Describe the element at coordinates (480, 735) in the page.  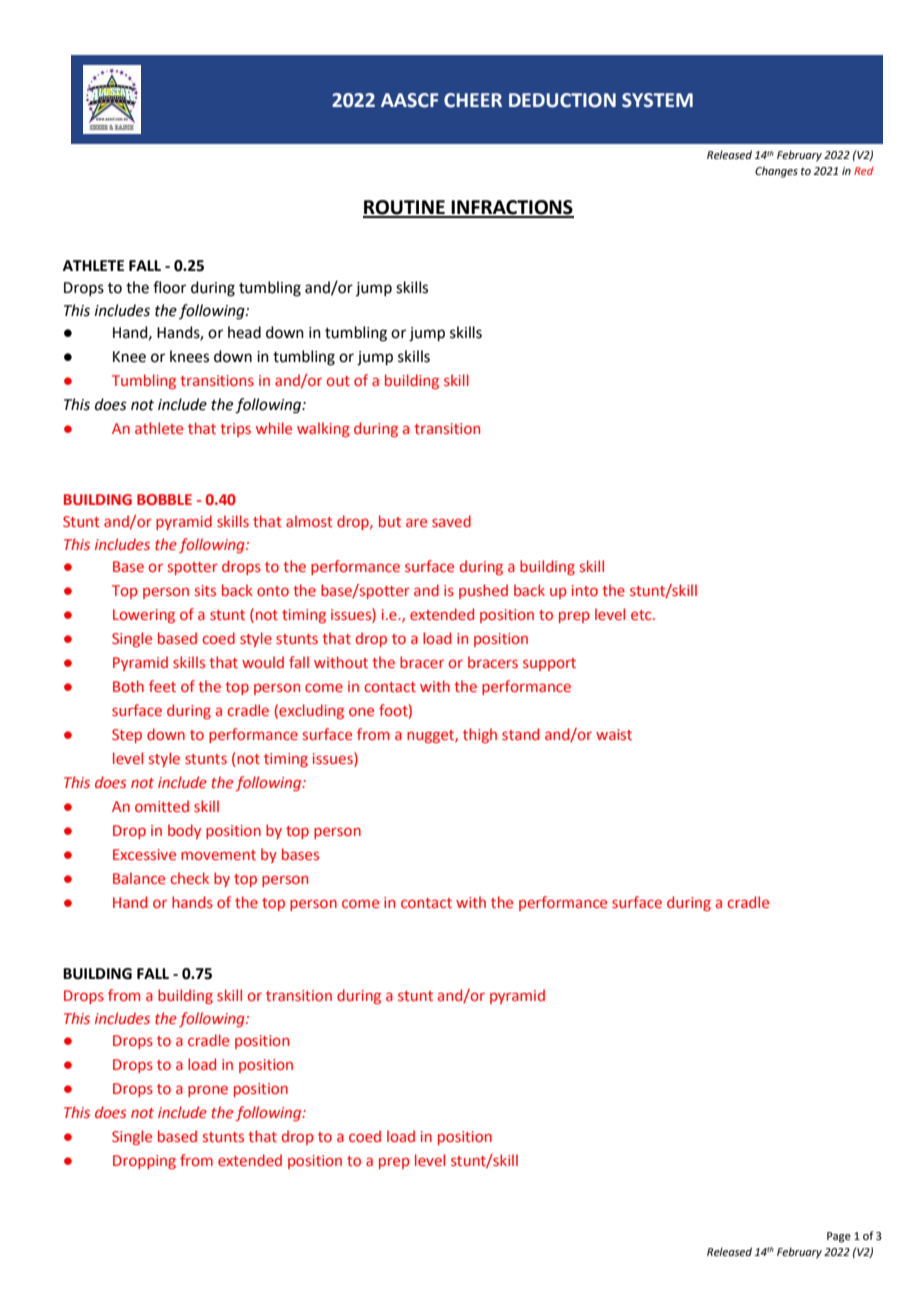
I see `thigh` at that location.
